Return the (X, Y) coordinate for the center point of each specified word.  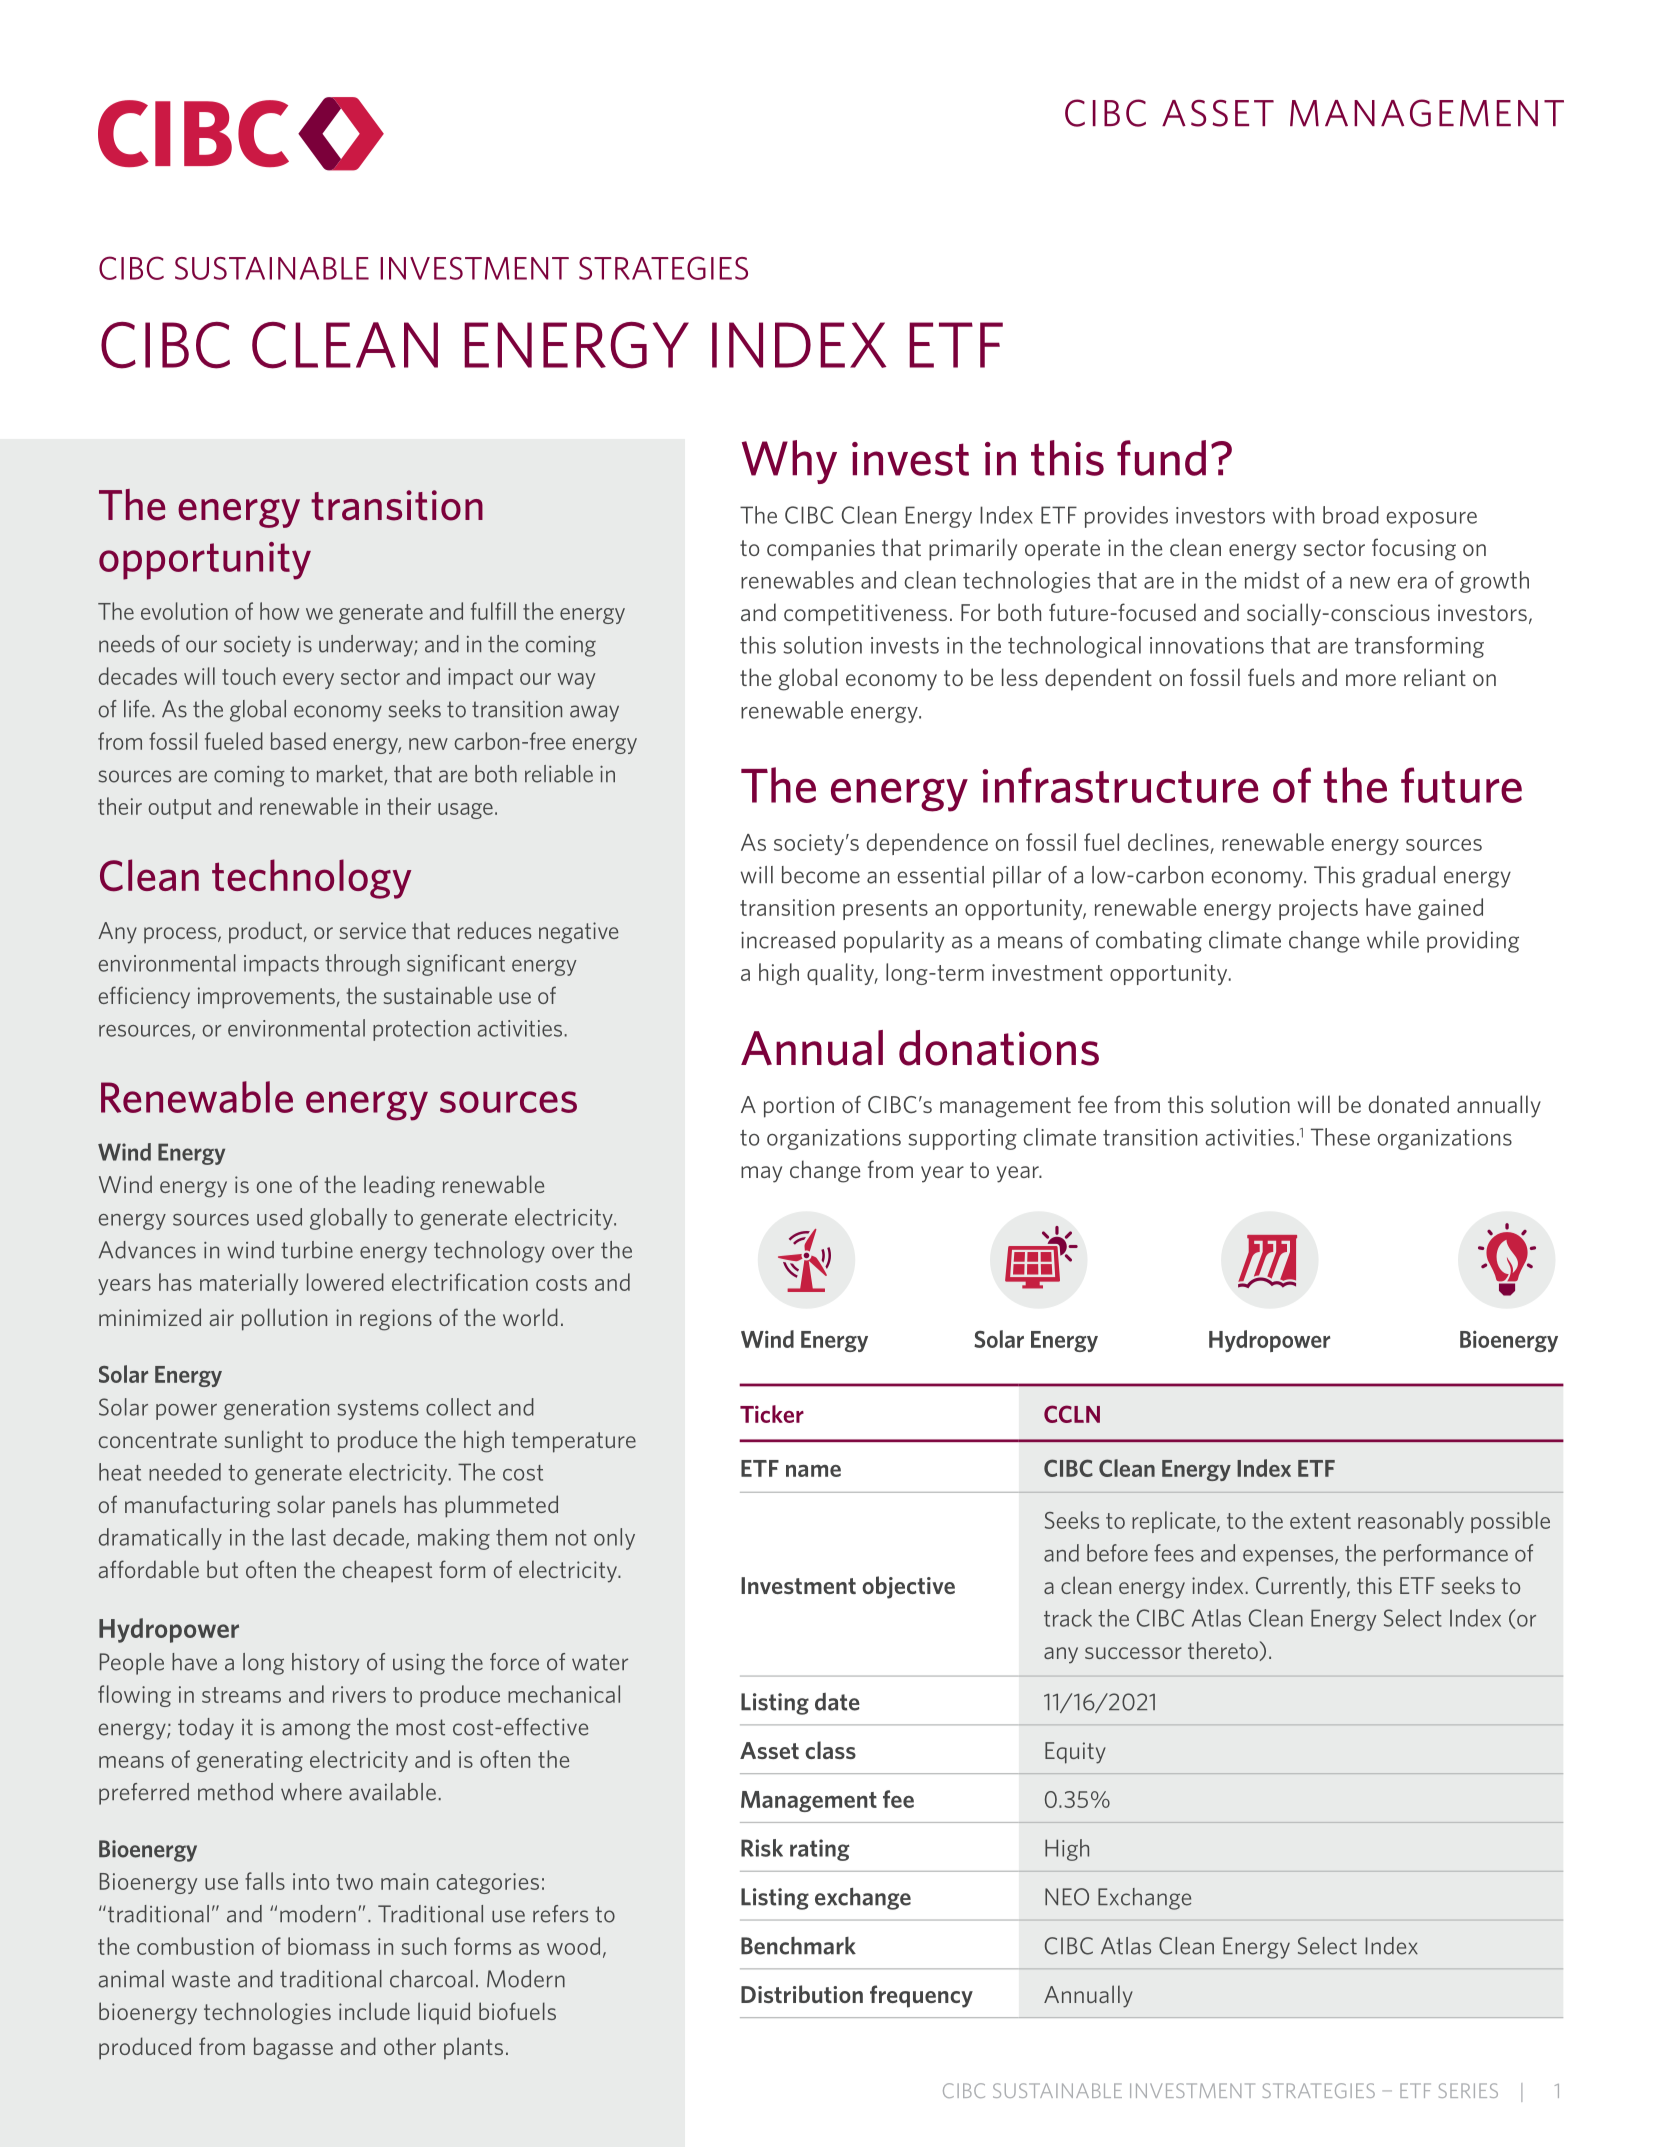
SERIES (1468, 2090)
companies (821, 550)
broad (1351, 515)
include (374, 2011)
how (279, 611)
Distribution (802, 1994)
